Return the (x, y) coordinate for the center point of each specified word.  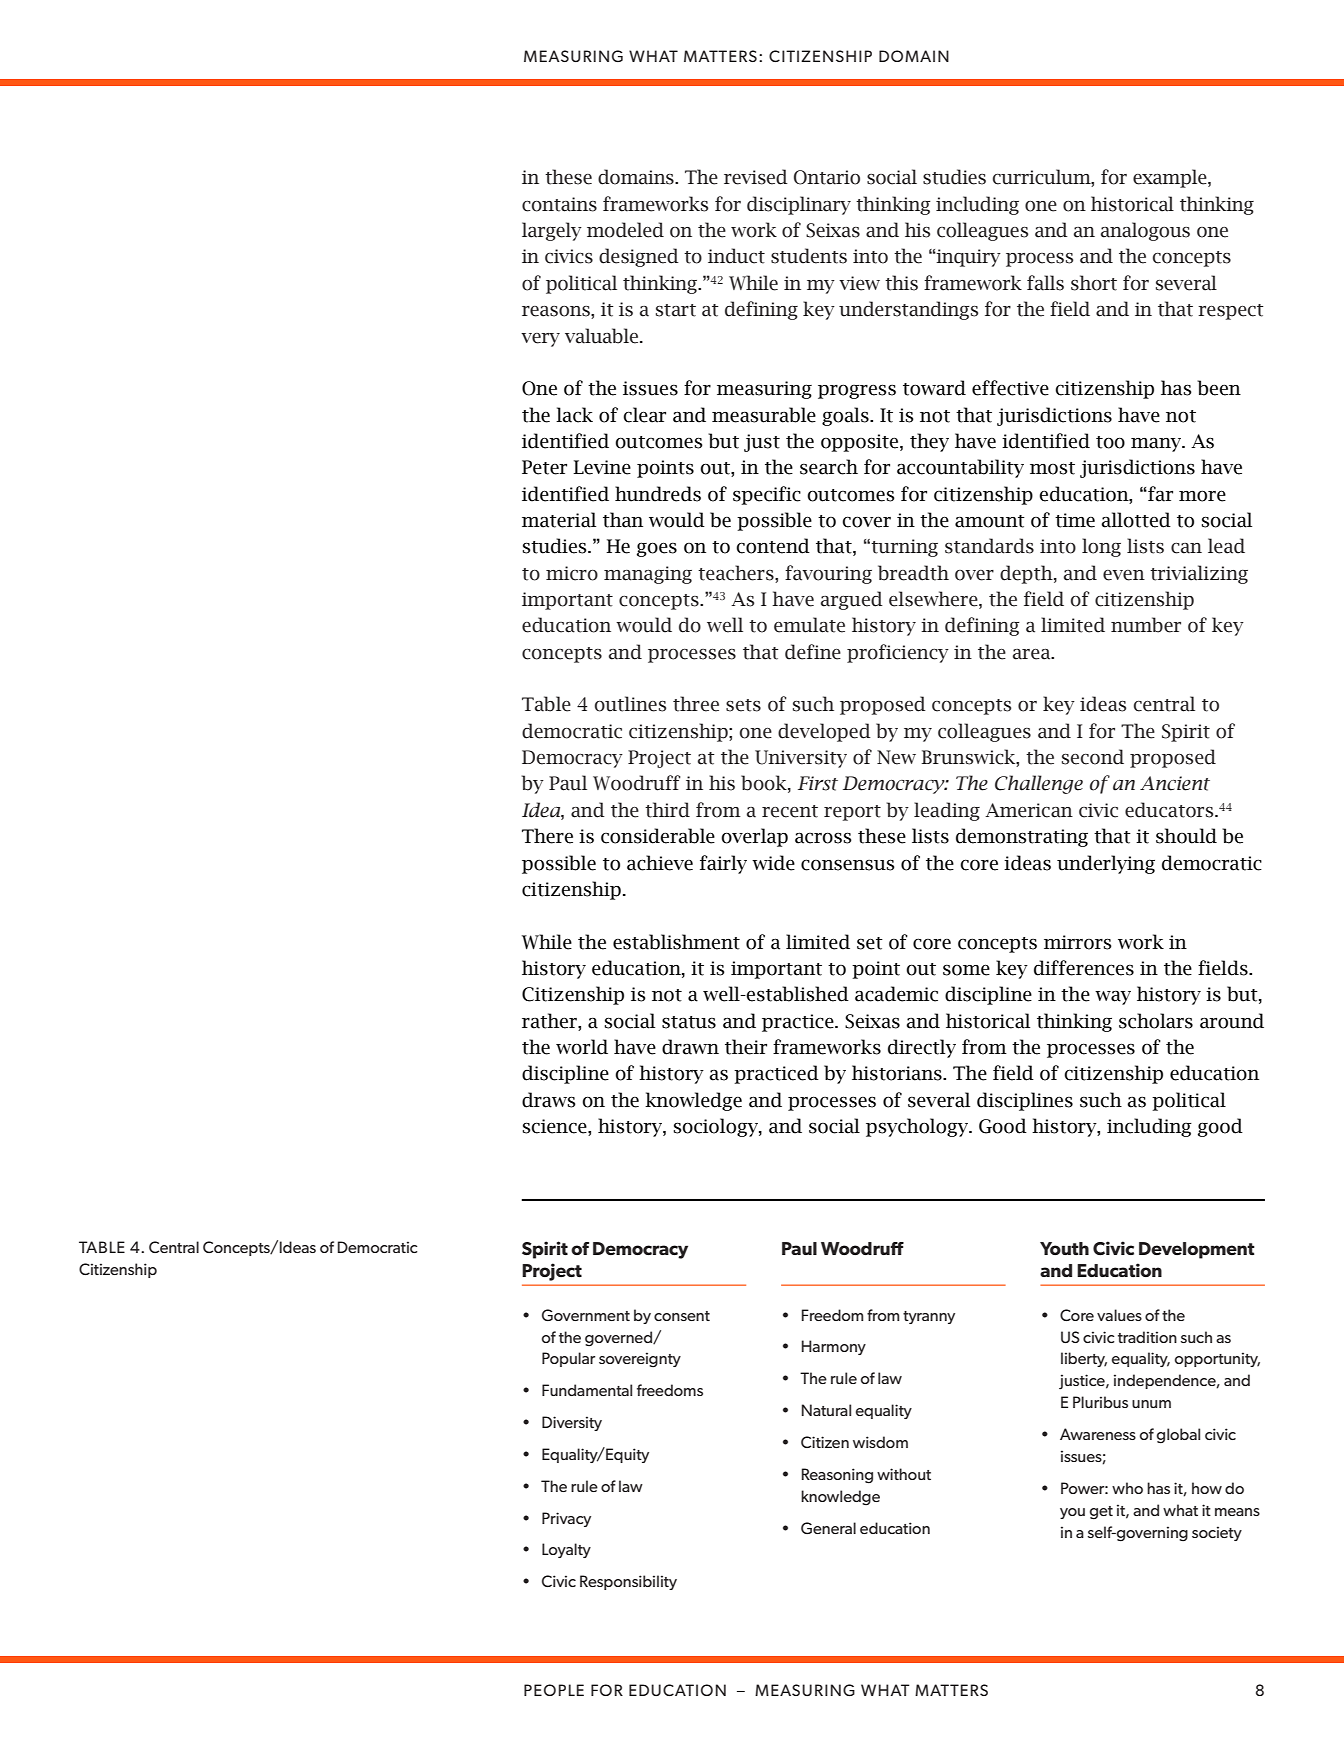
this (901, 283)
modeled (625, 230)
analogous (1145, 231)
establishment (676, 942)
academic (896, 994)
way (1113, 998)
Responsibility (628, 1582)
